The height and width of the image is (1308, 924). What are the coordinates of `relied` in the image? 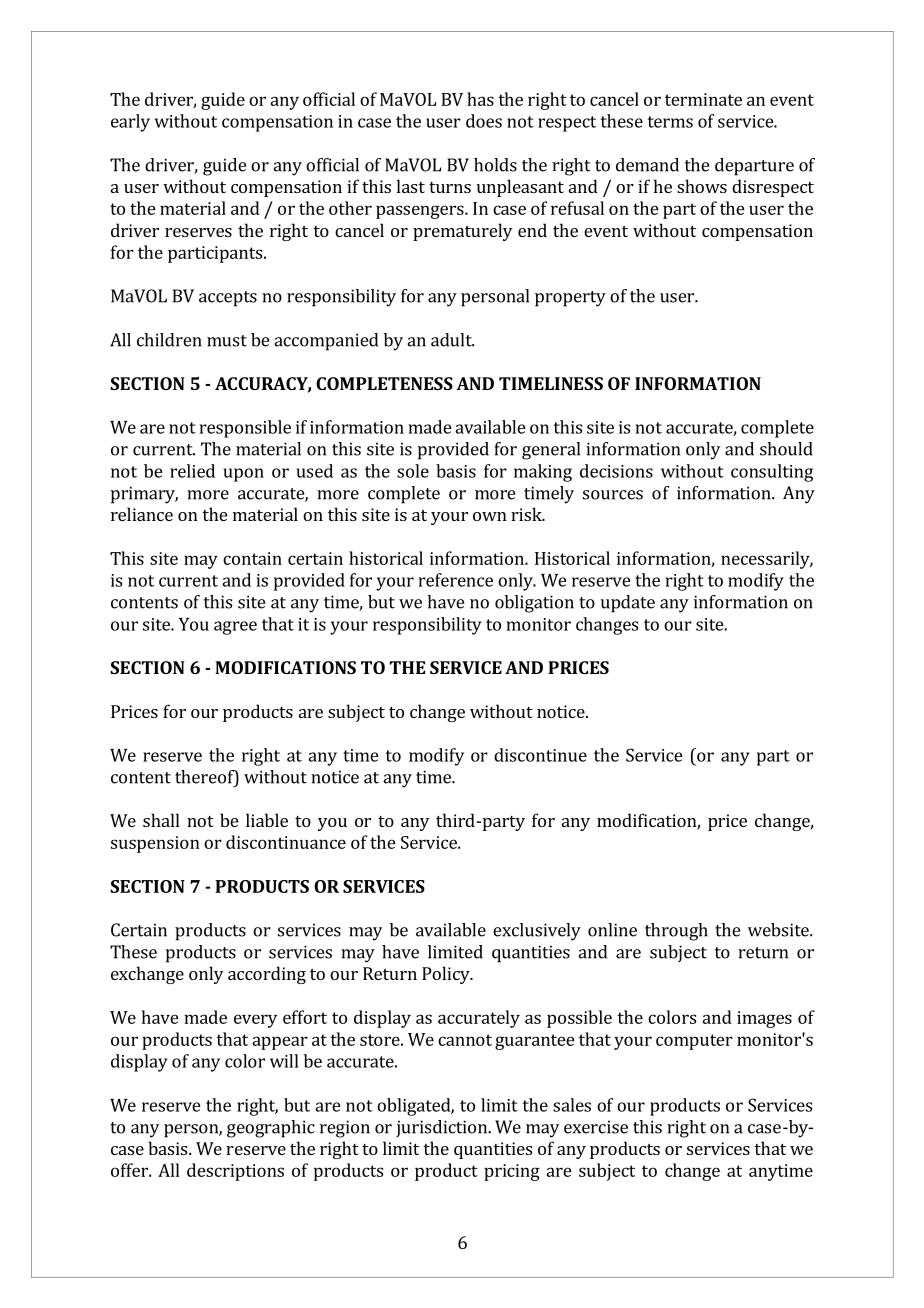 It's located at (192, 471).
